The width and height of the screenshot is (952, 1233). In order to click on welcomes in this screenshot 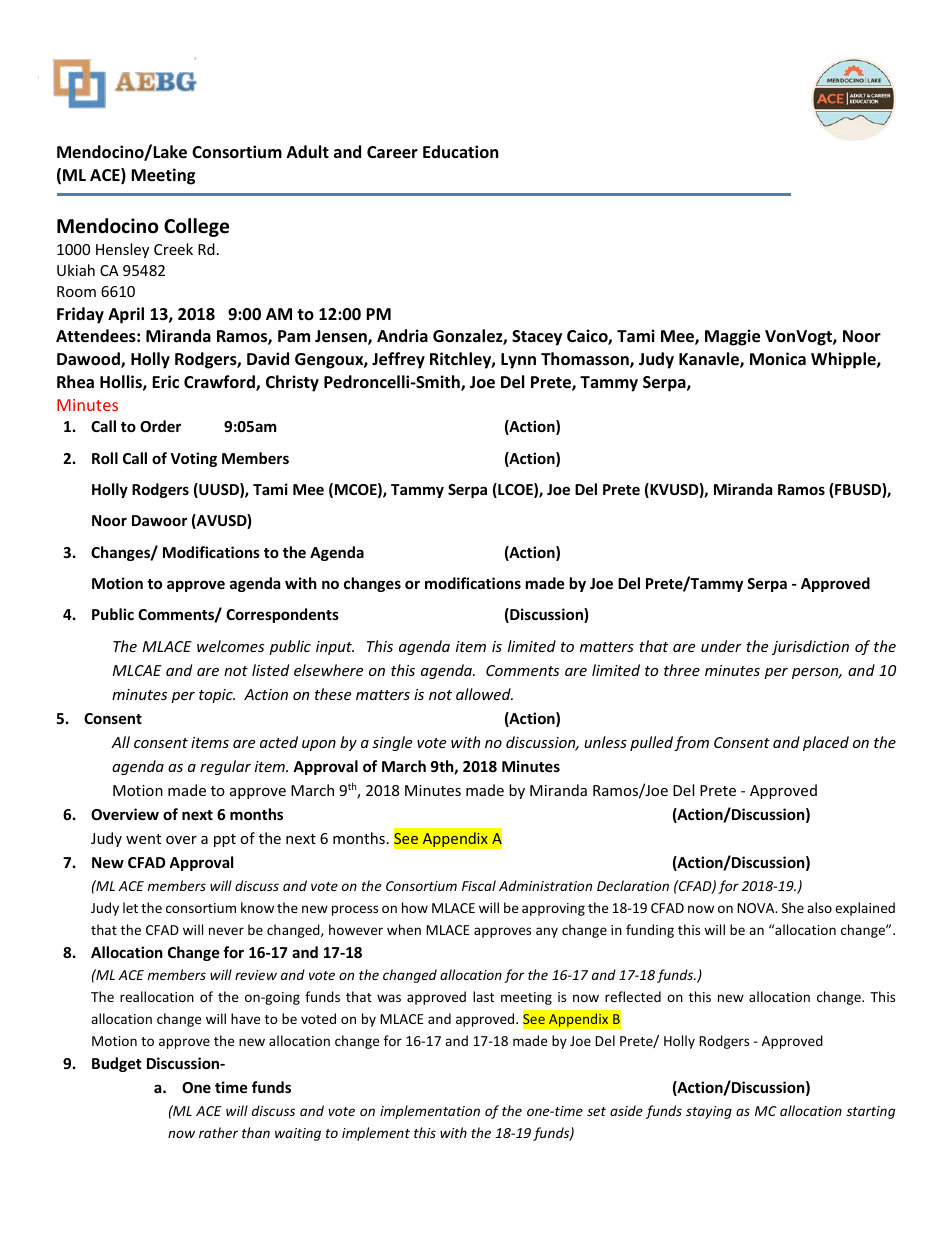, I will do `click(230, 646)`.
